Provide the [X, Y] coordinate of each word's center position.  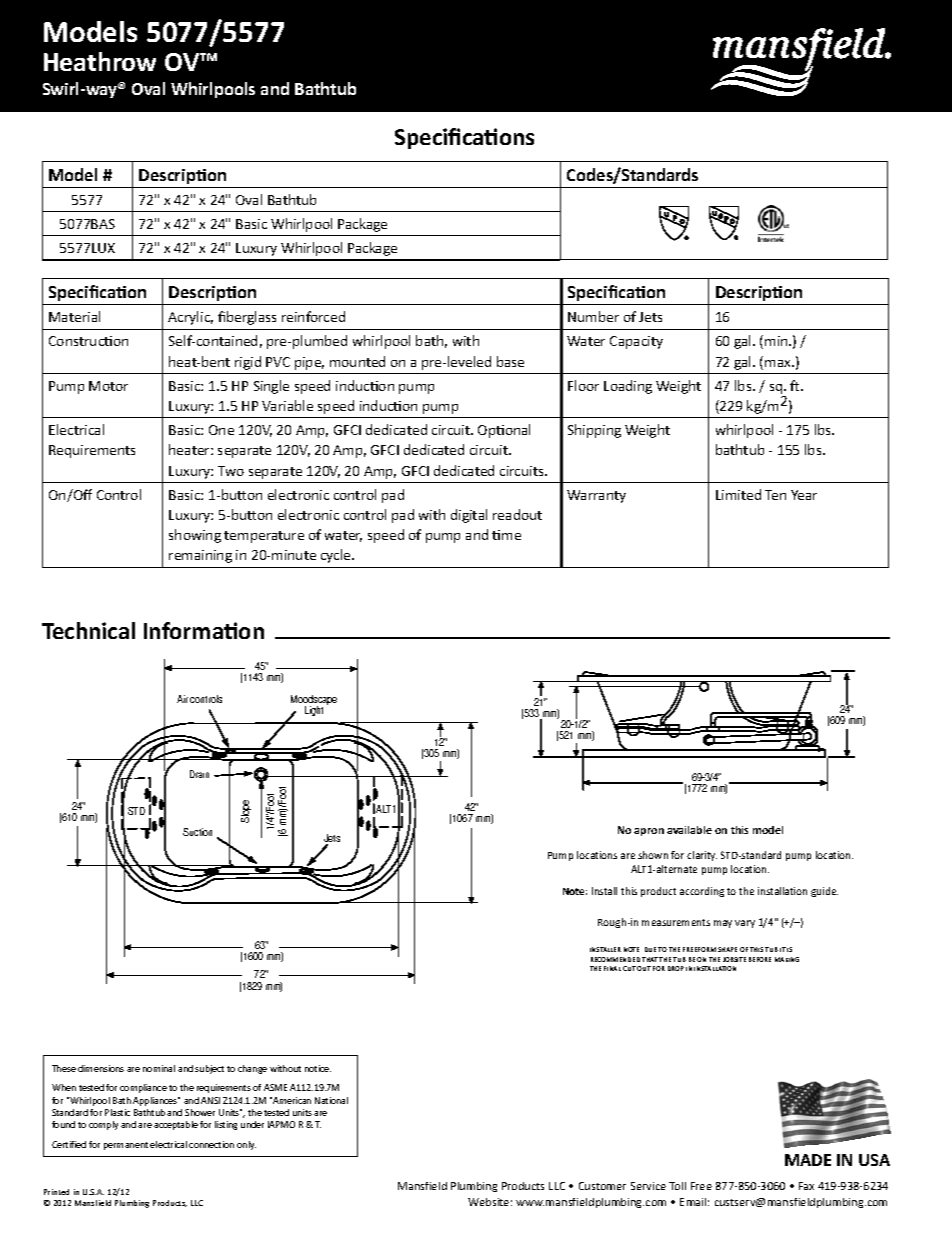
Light [314, 711]
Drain [199, 774]
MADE [808, 1160]
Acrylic [190, 318]
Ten [775, 495]
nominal [159, 1068]
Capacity [636, 342]
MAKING [787, 959]
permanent [126, 1146]
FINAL [612, 968]
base [510, 361]
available [689, 830]
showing [195, 536]
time [506, 535]
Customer [602, 1186]
